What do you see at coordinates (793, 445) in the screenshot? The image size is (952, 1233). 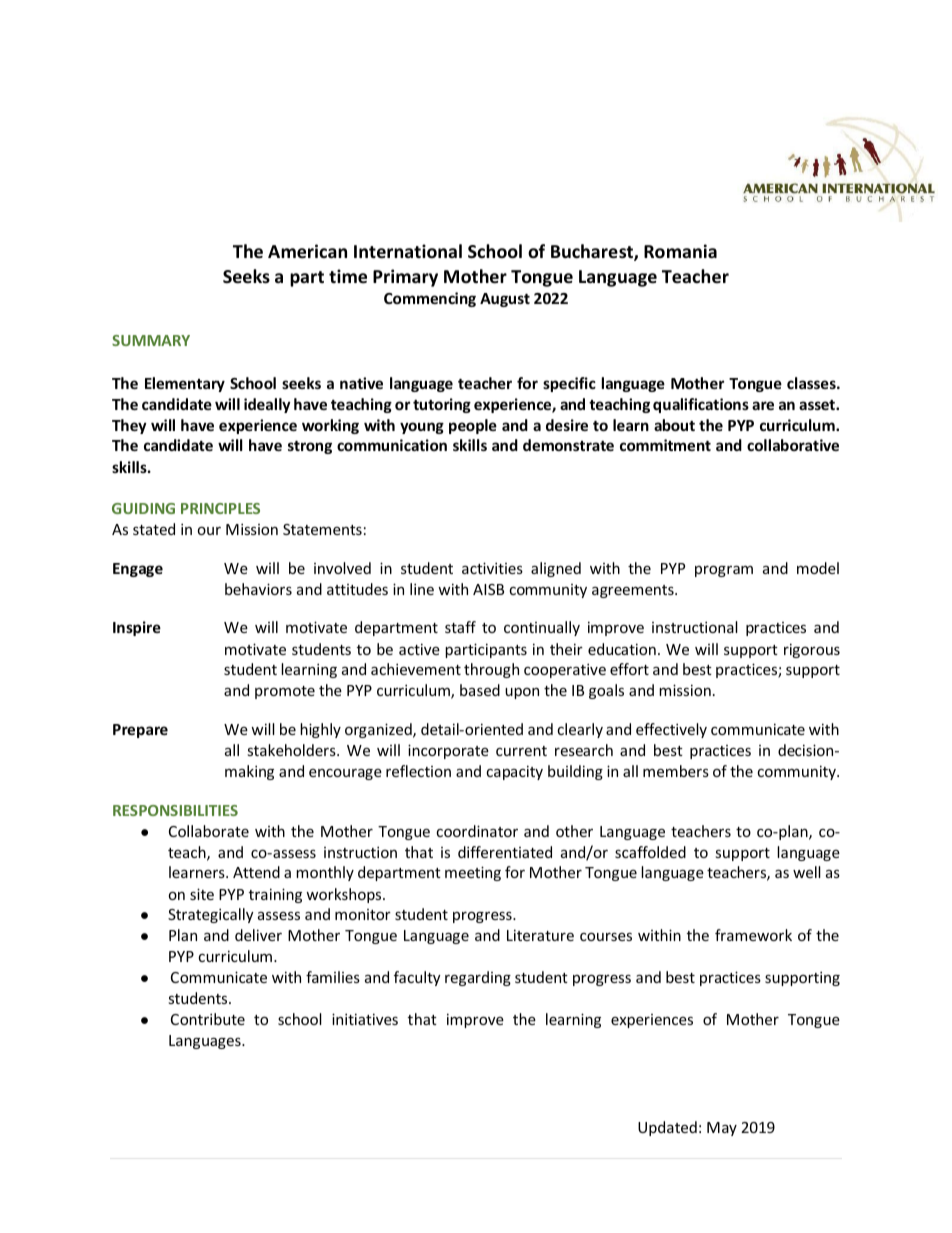 I see `collaborative` at bounding box center [793, 445].
